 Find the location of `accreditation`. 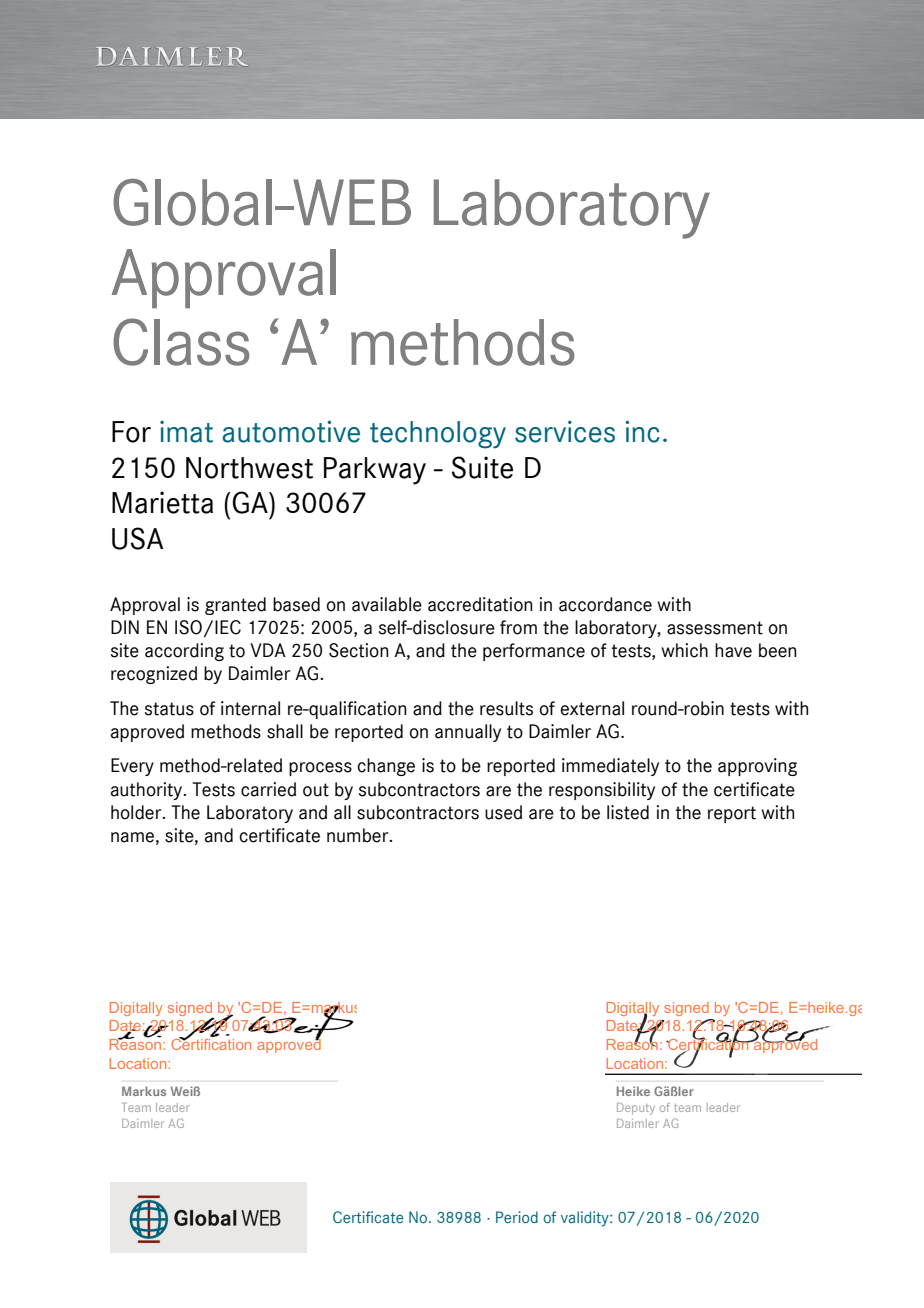

accreditation is located at coordinates (480, 604).
